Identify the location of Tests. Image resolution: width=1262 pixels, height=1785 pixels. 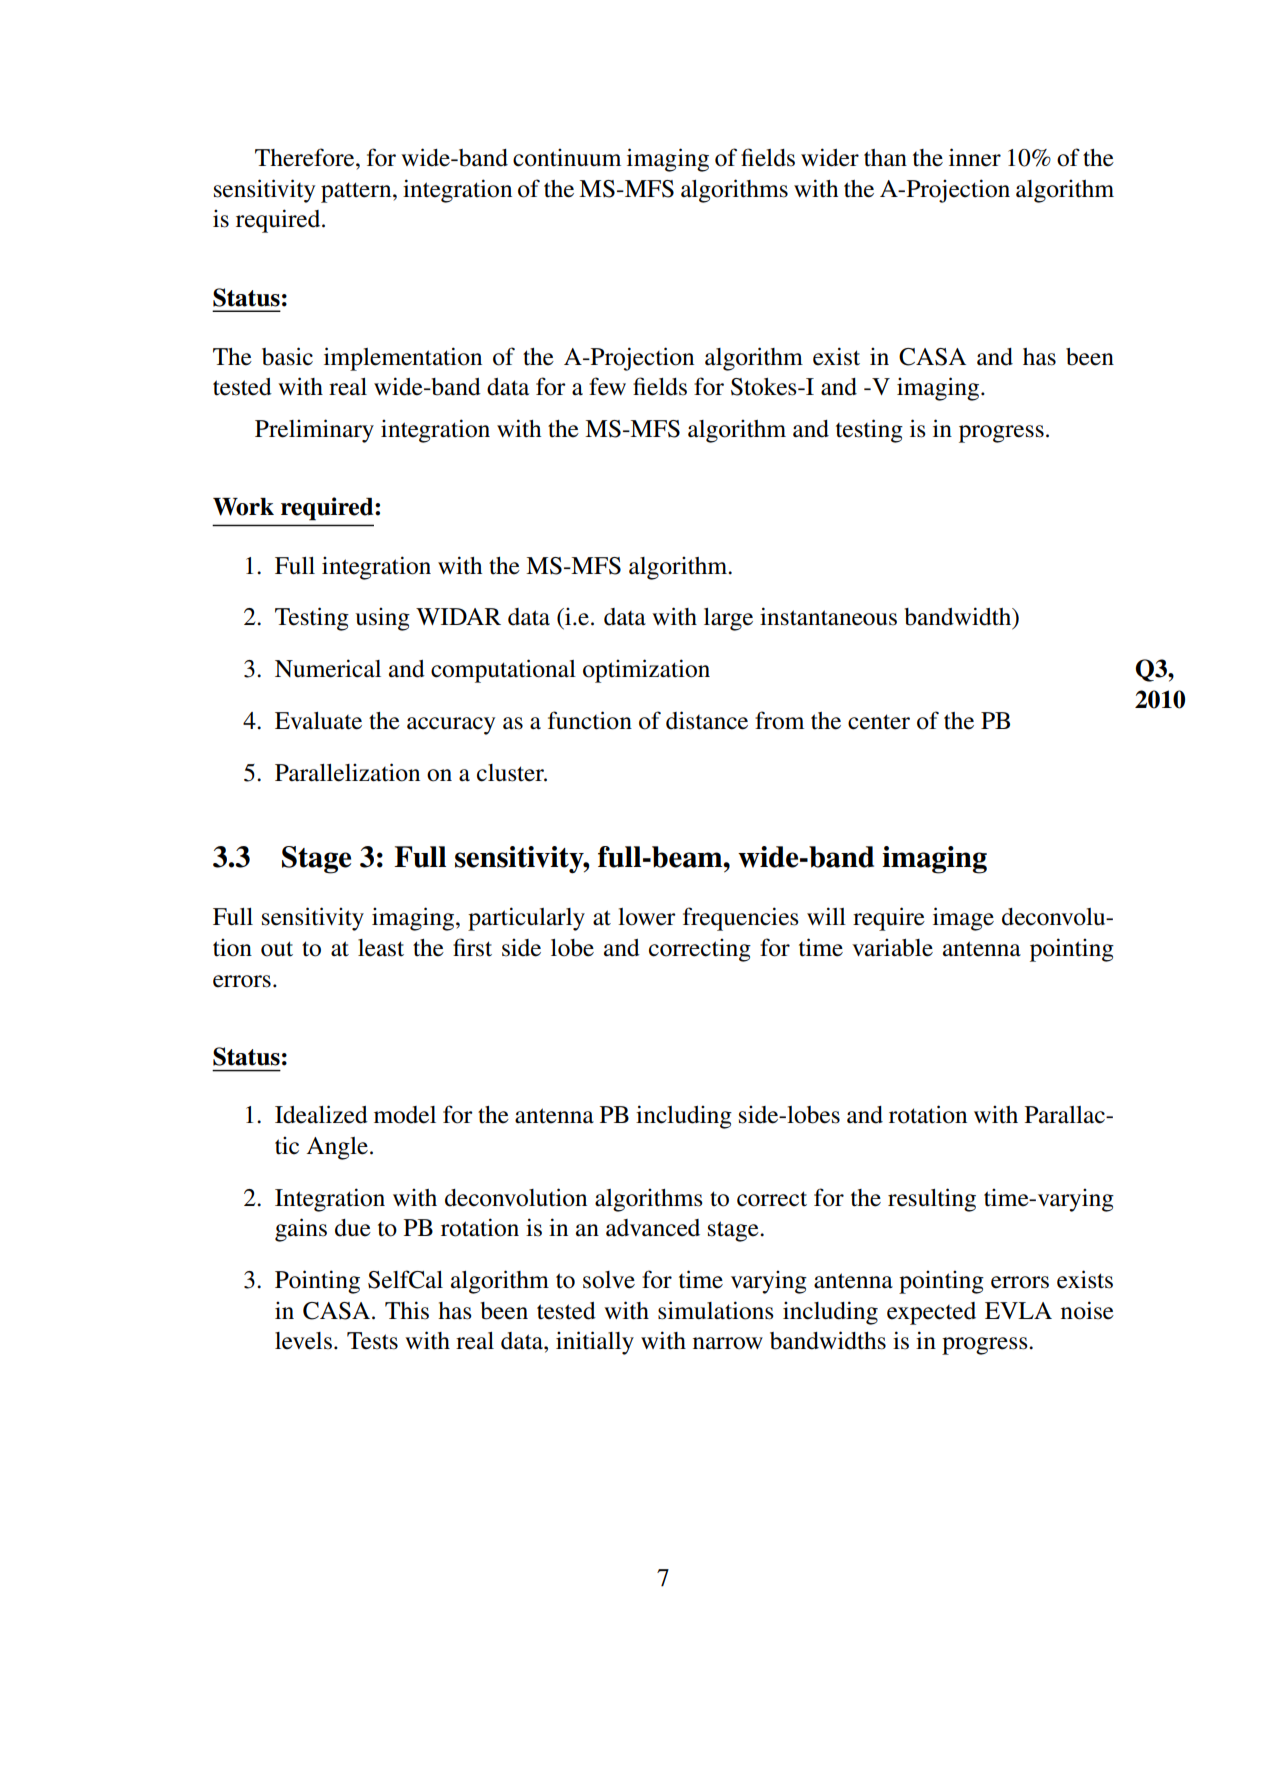
(372, 1341).
